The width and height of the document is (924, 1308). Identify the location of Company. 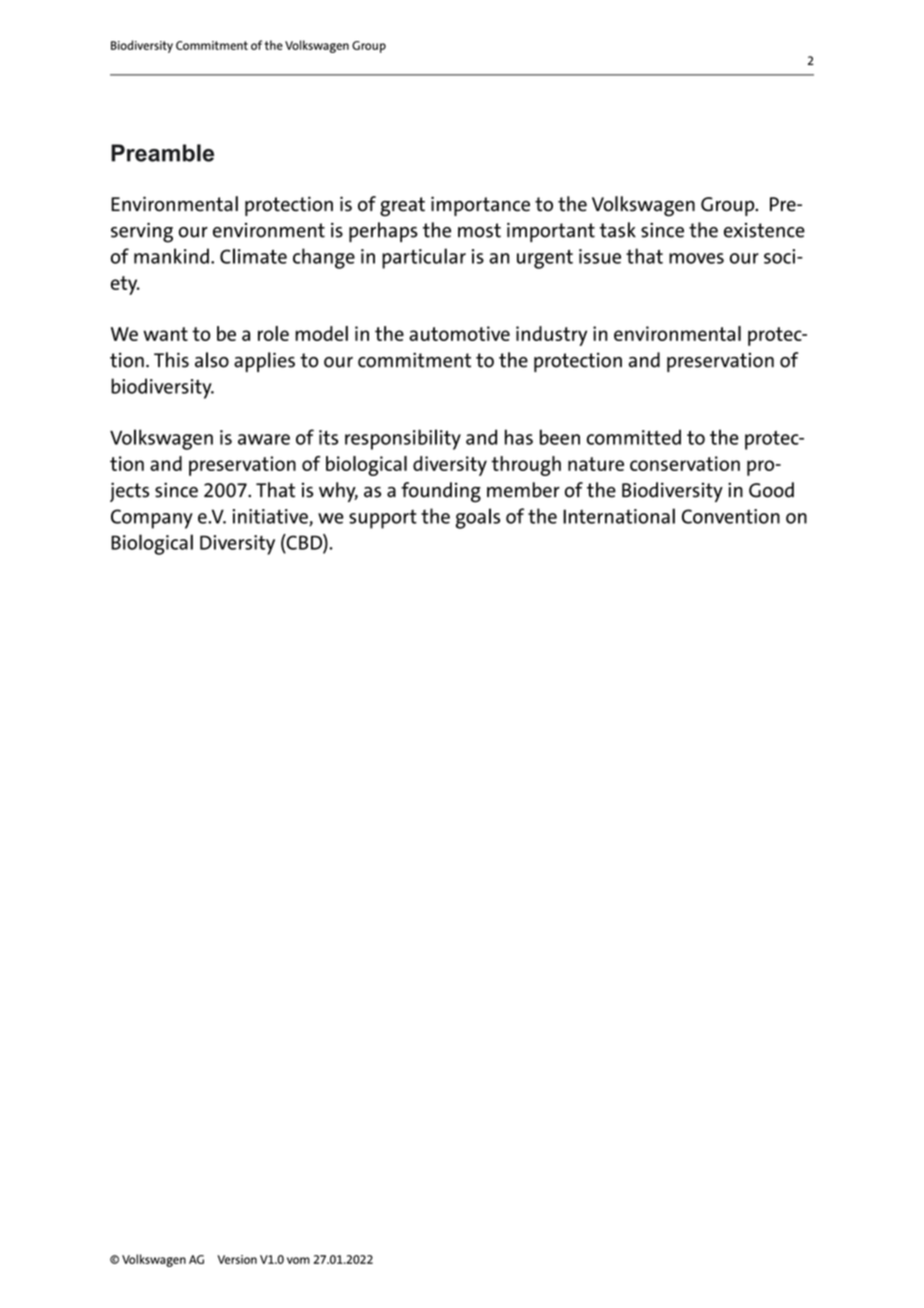
(152, 519).
